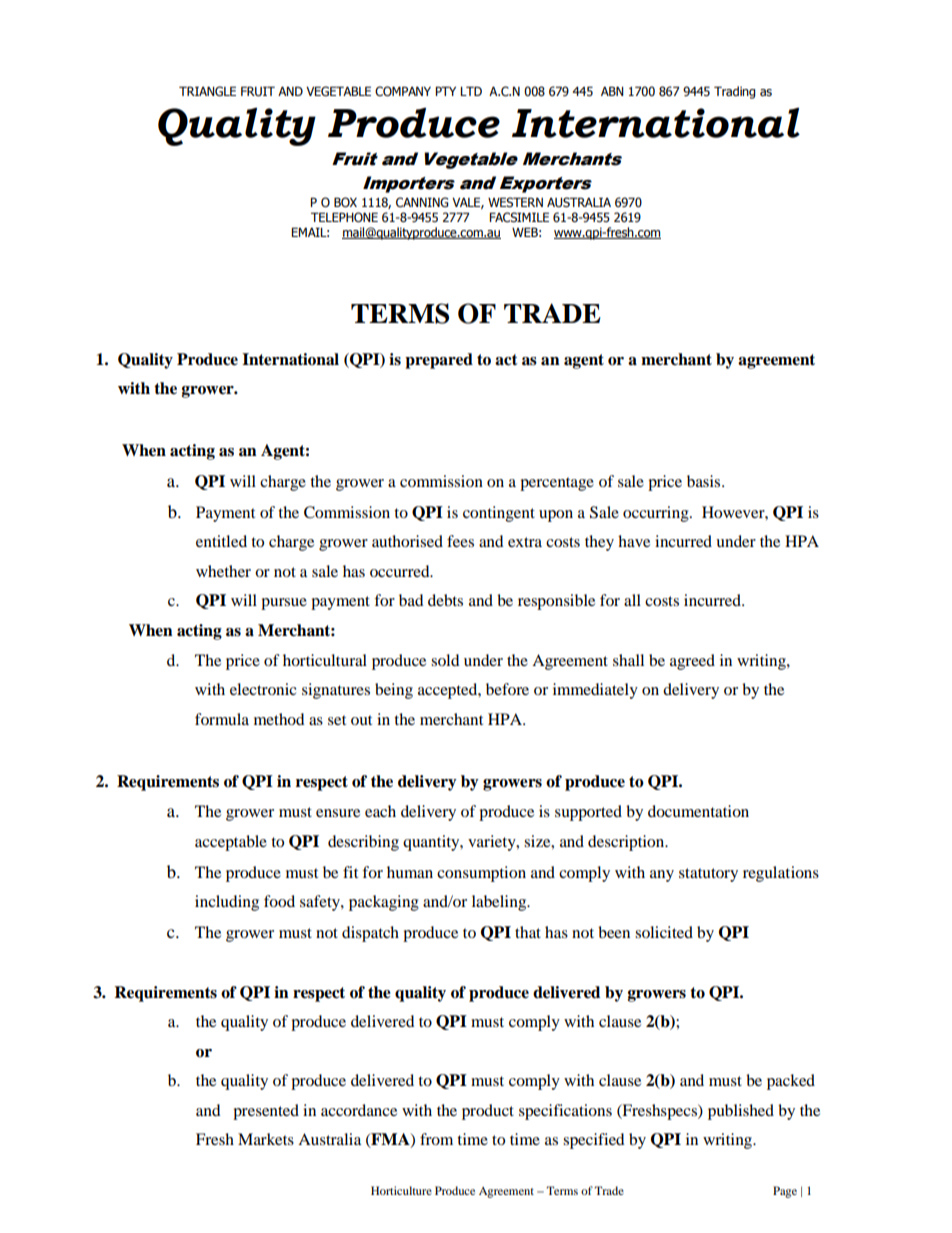 The height and width of the page is (1233, 952). Describe the element at coordinates (207, 91) in the page. I see `TRIANGLE` at that location.
